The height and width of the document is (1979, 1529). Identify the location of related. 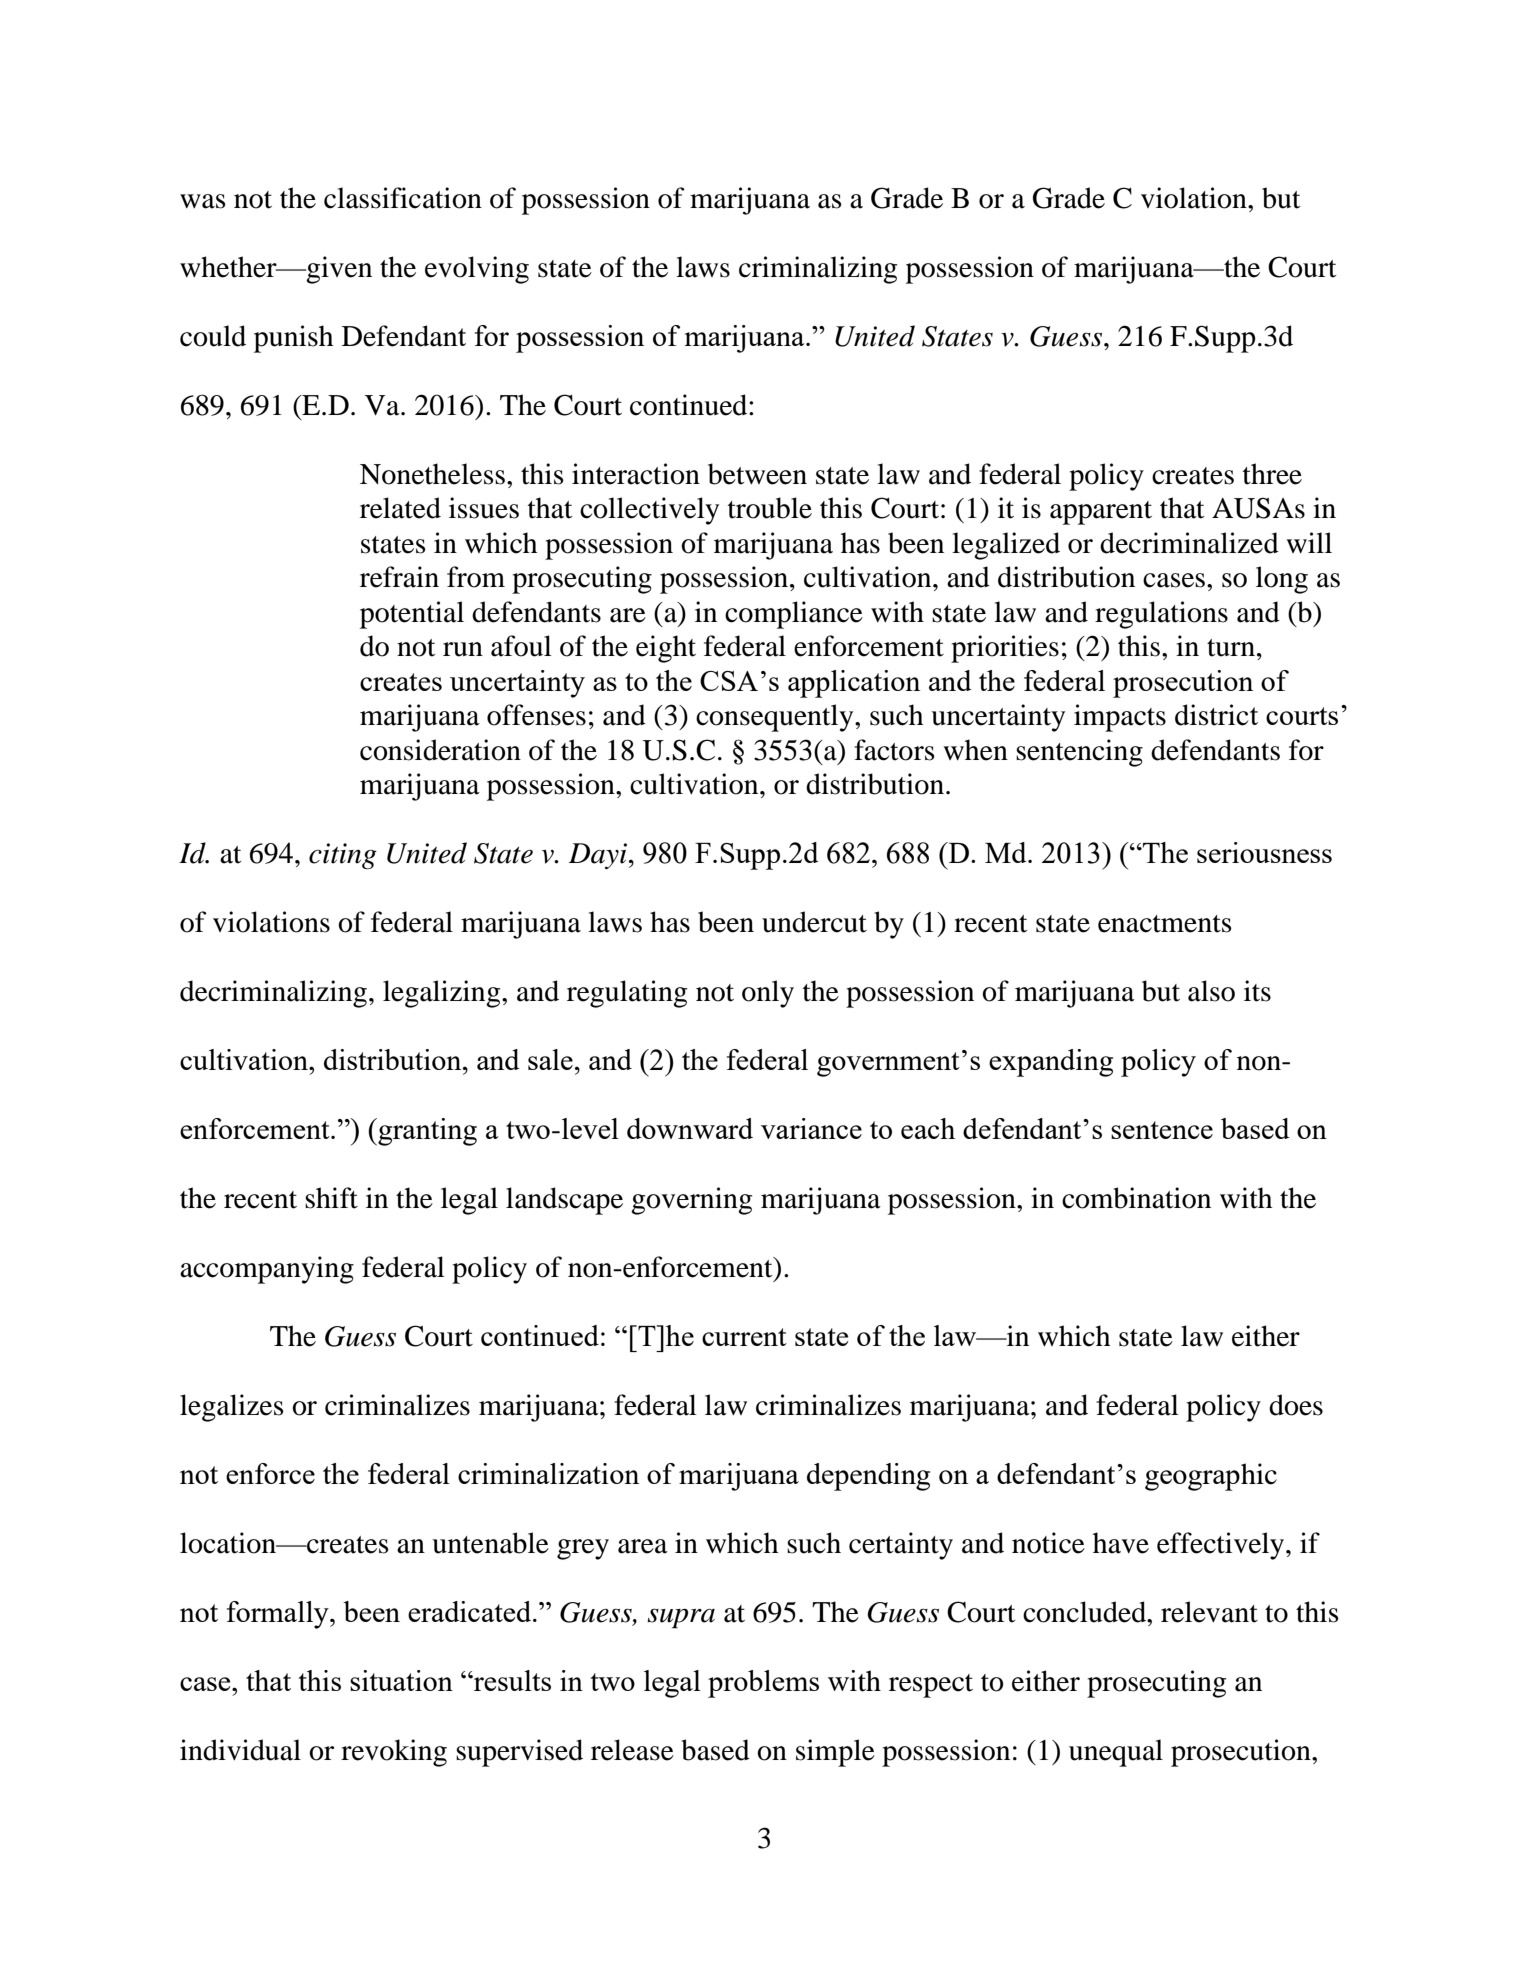
(400, 508).
